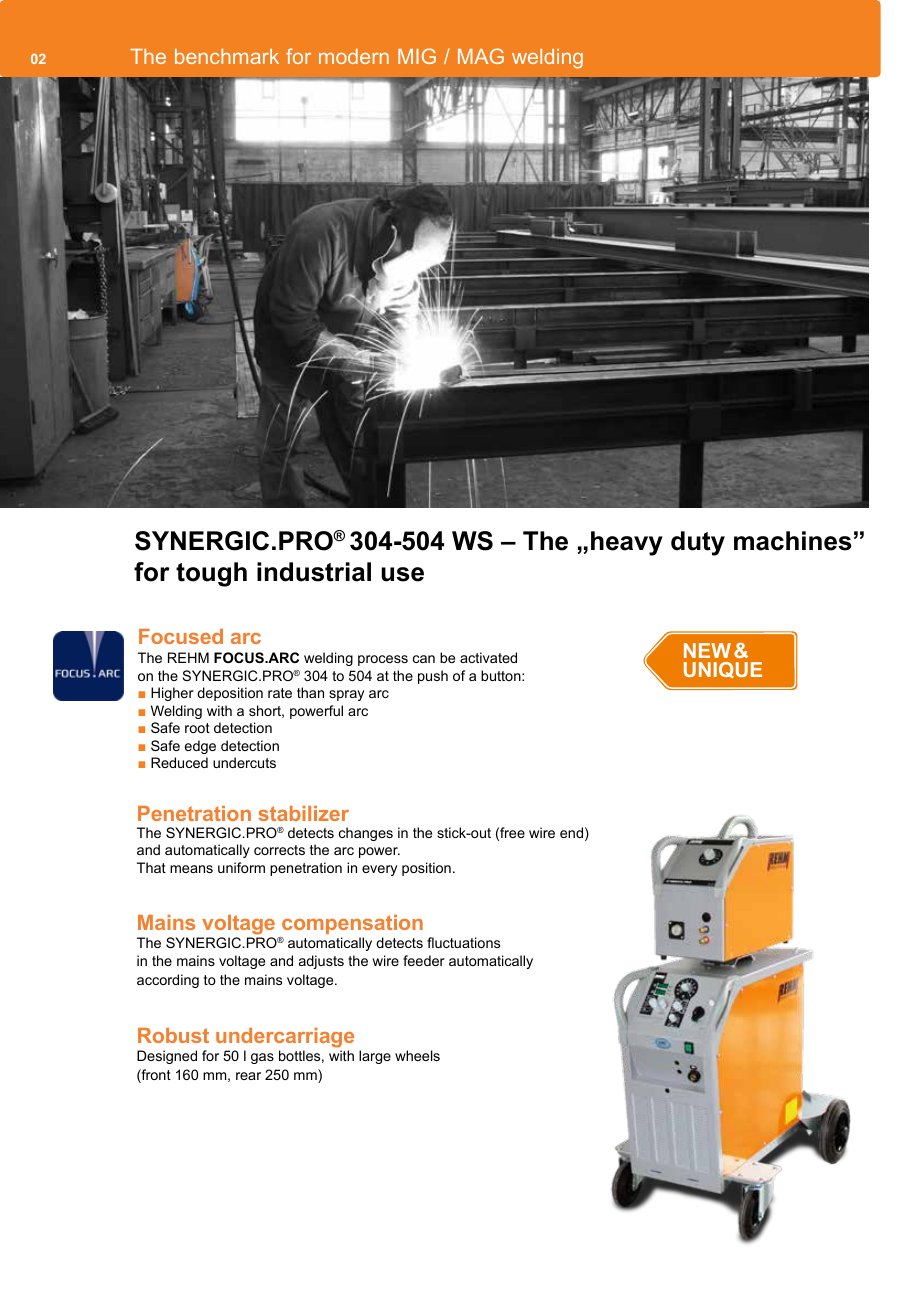 This image has height=1315, width=924. Describe the element at coordinates (723, 670) in the image. I see `UNIQUE` at that location.
